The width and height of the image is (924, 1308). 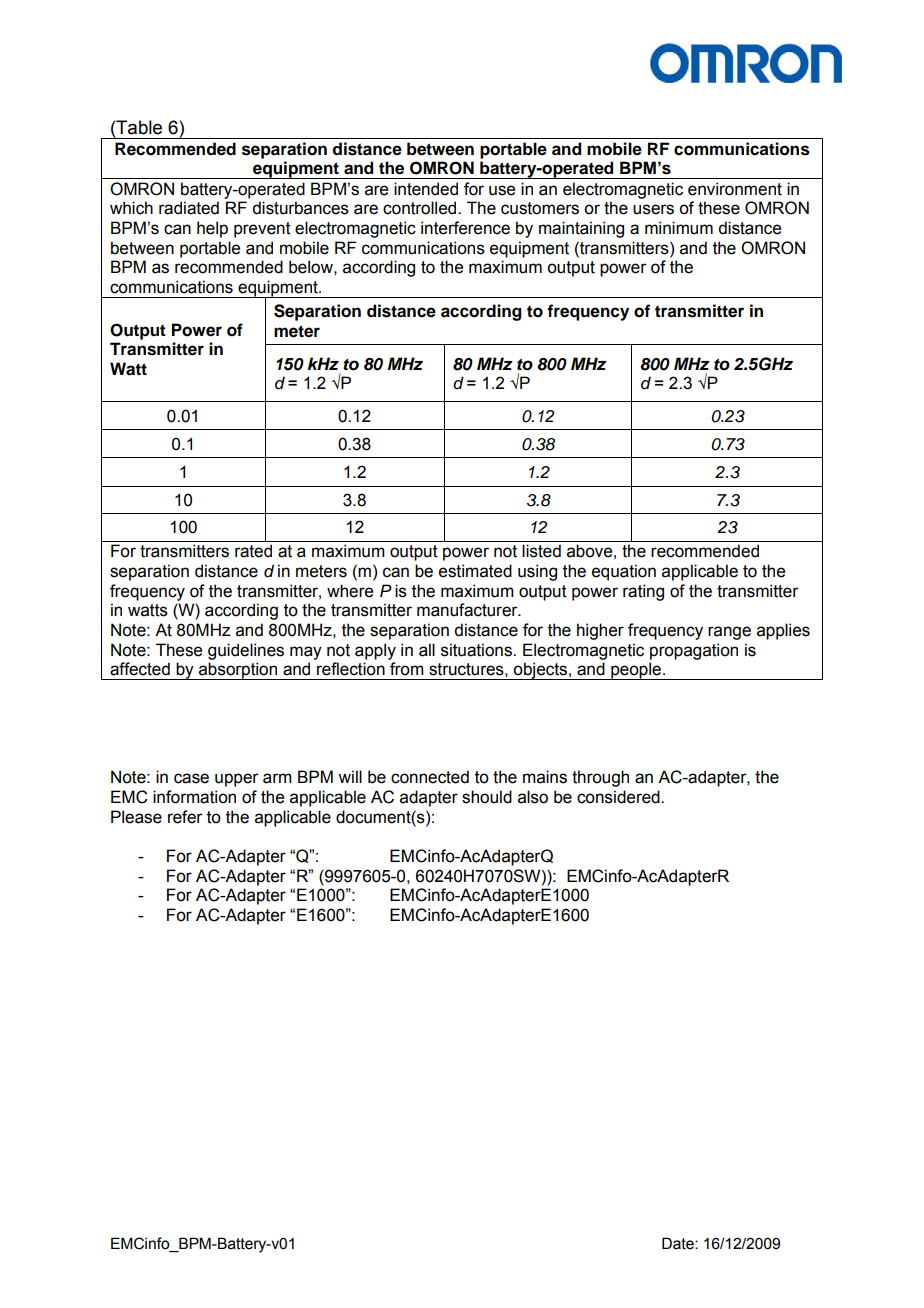 I want to click on should, so click(x=487, y=797).
